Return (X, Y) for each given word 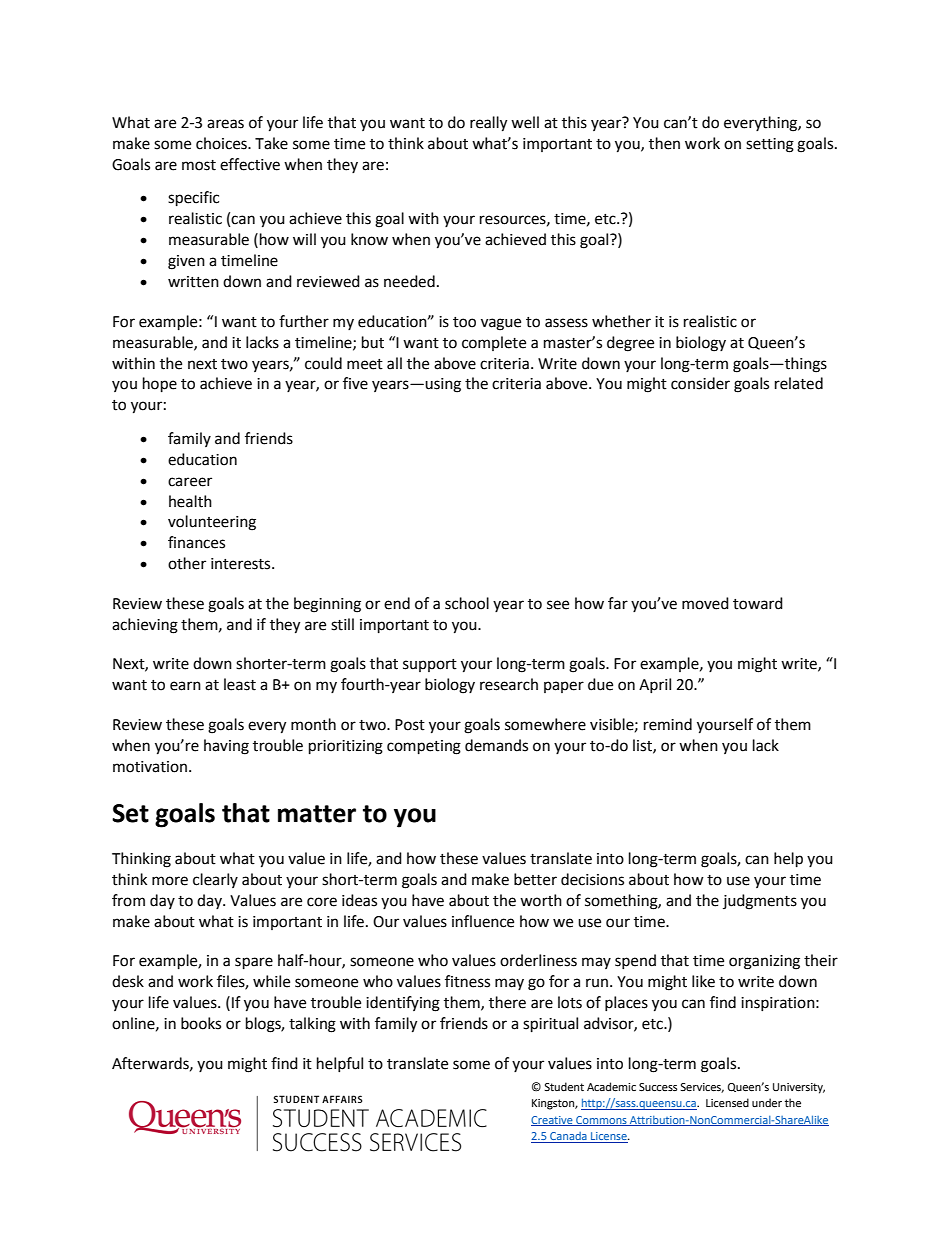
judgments (760, 902)
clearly (215, 880)
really (488, 124)
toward (758, 603)
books (201, 1023)
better (535, 879)
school (467, 603)
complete (494, 343)
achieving (145, 626)
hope (160, 385)
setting (770, 145)
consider (700, 383)
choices (222, 143)
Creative (553, 1121)
